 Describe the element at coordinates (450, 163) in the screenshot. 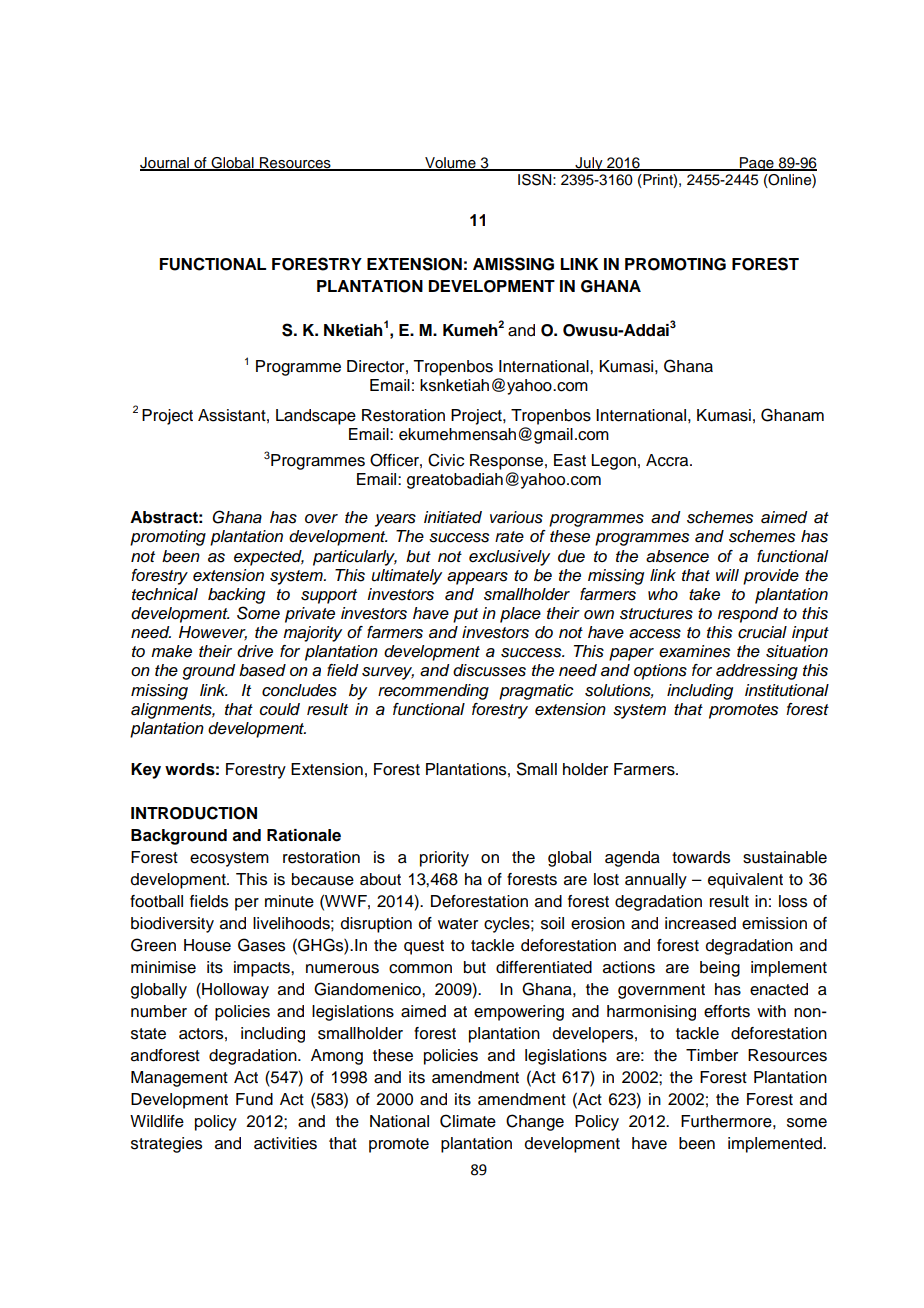

I see `Volume` at that location.
